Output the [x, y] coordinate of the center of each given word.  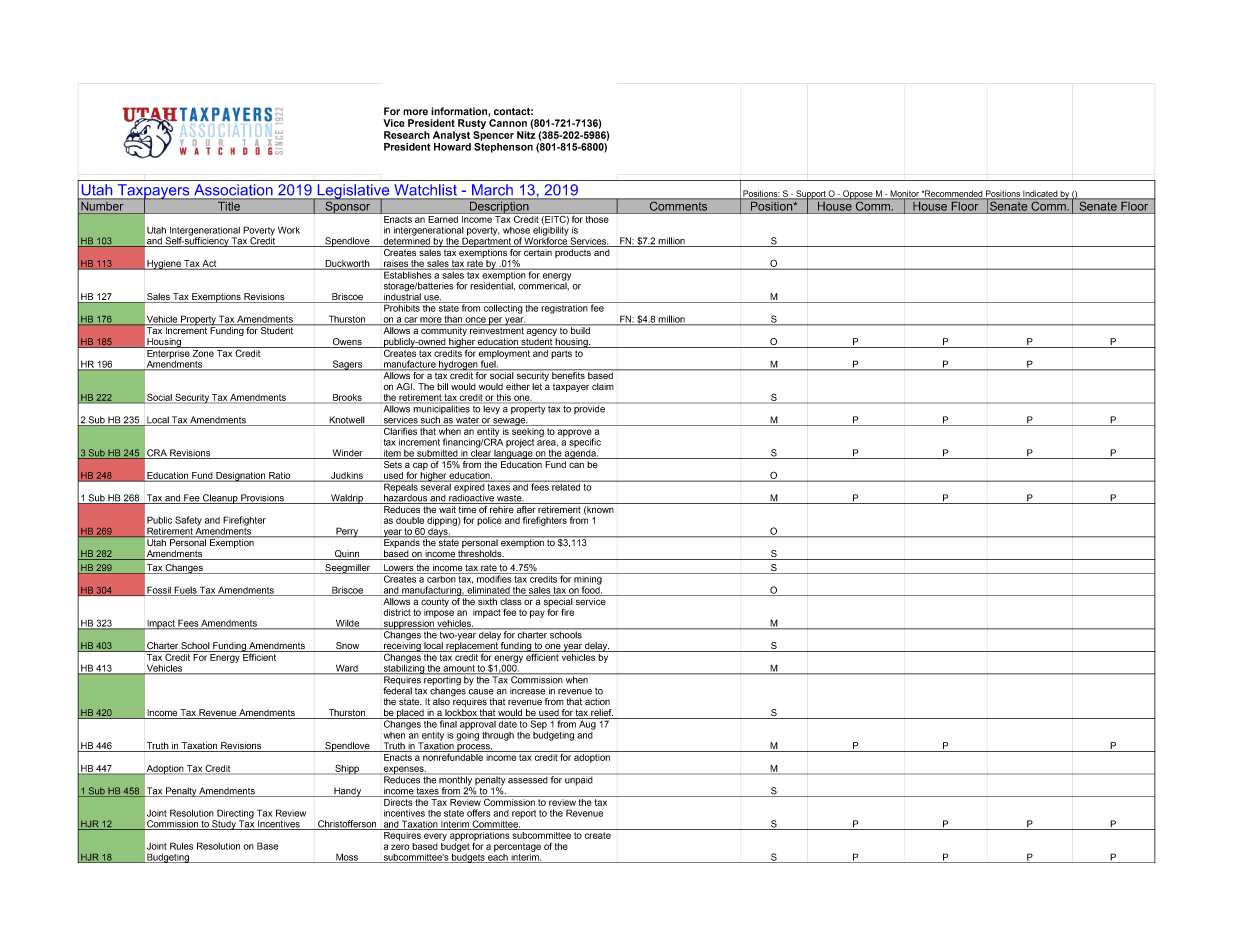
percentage [517, 847]
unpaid [579, 779]
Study [224, 825]
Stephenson [503, 146]
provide [589, 408]
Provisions [262, 499]
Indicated [1040, 194]
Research [407, 135]
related [566, 486]
